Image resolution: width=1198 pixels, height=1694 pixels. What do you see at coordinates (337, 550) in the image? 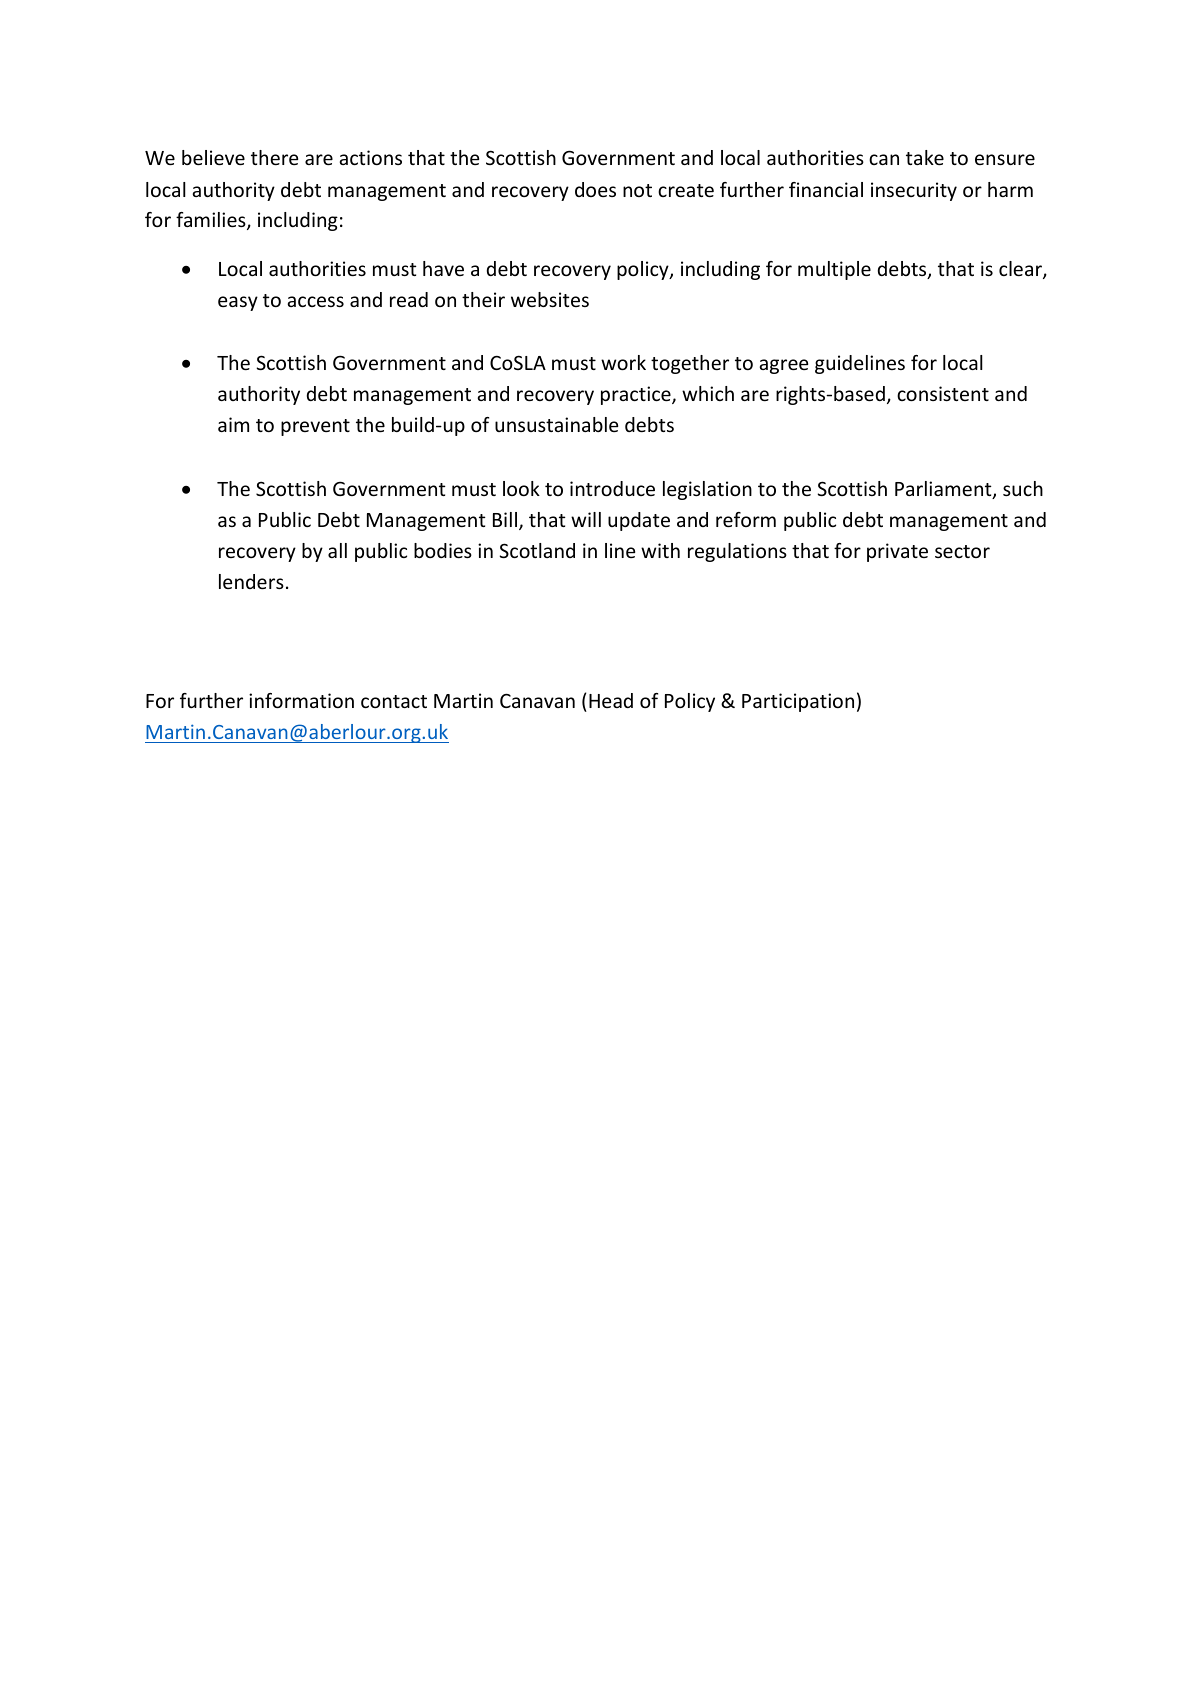
I see `all` at bounding box center [337, 550].
